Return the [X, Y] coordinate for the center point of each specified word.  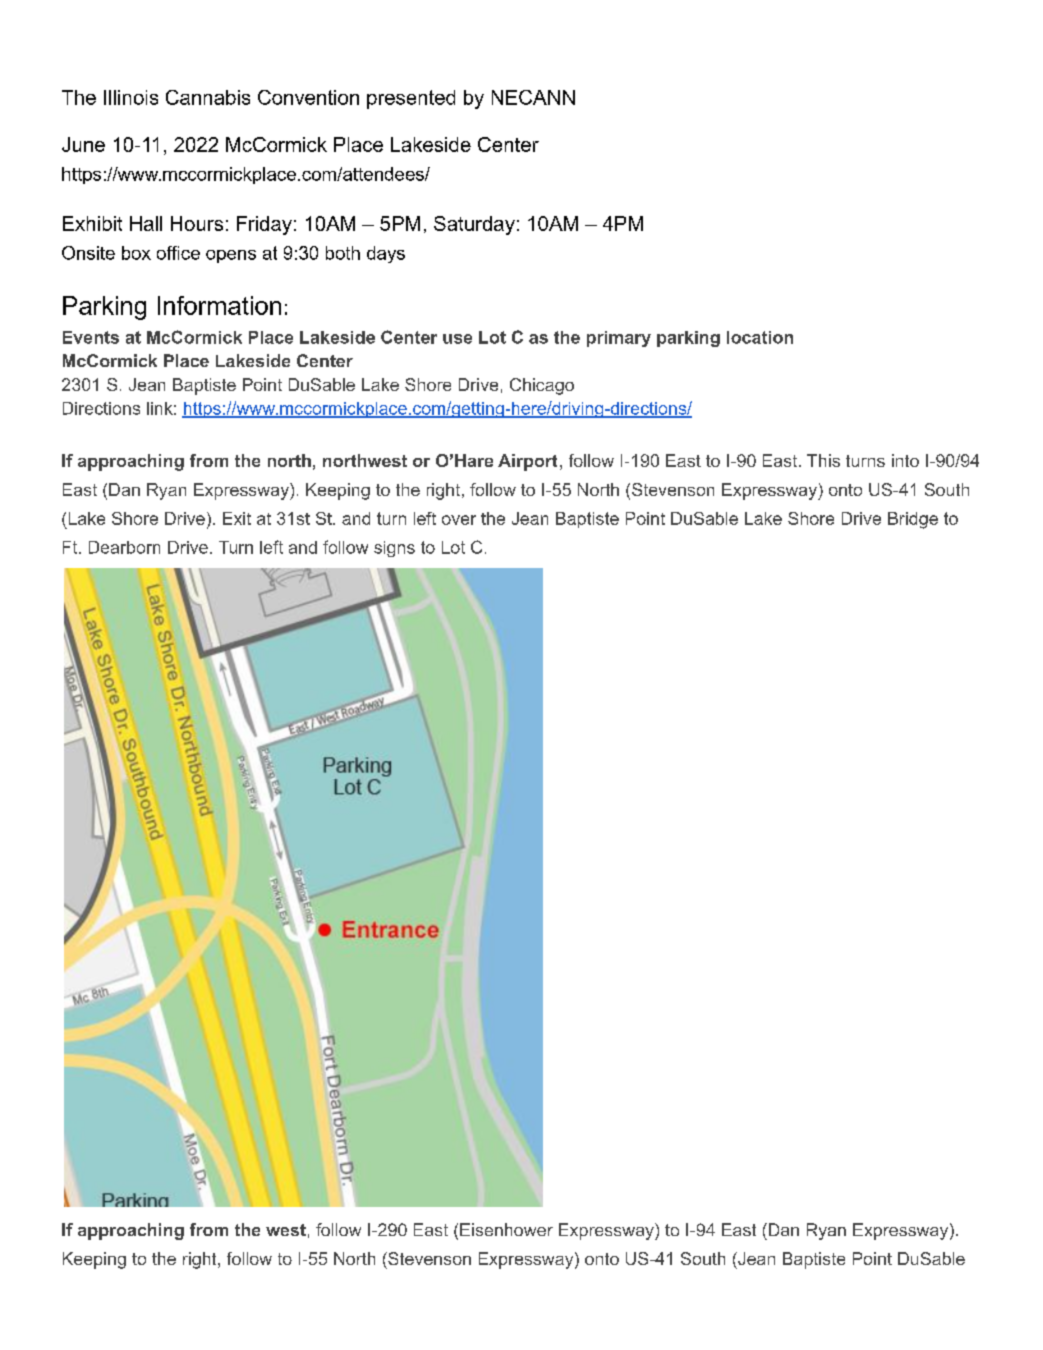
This [823, 460]
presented [411, 99]
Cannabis [208, 97]
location [760, 337]
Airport [527, 462]
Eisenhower [506, 1229]
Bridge [913, 520]
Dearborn [124, 547]
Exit [237, 518]
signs [394, 549]
